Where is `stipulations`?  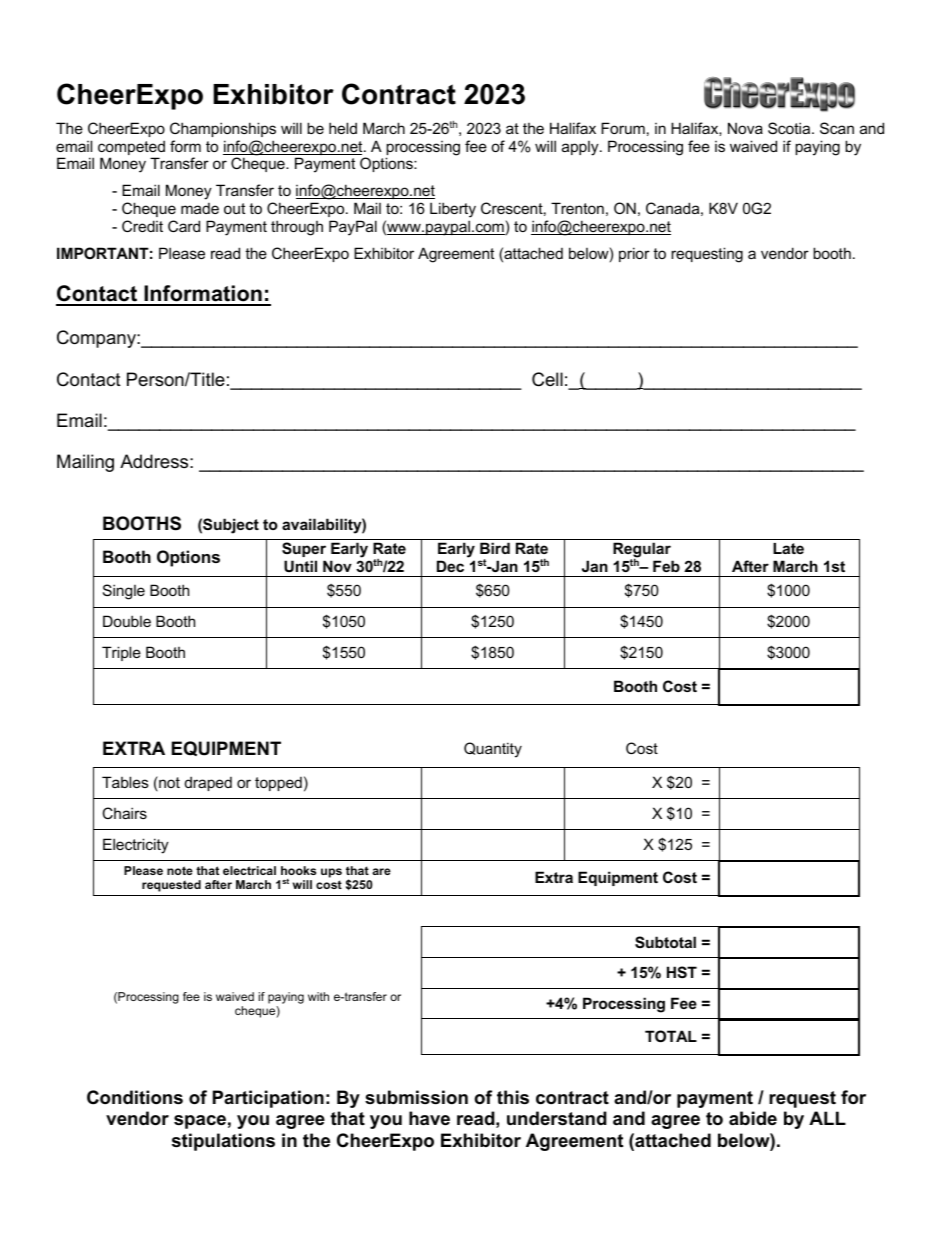 stipulations is located at coordinates (223, 1142).
